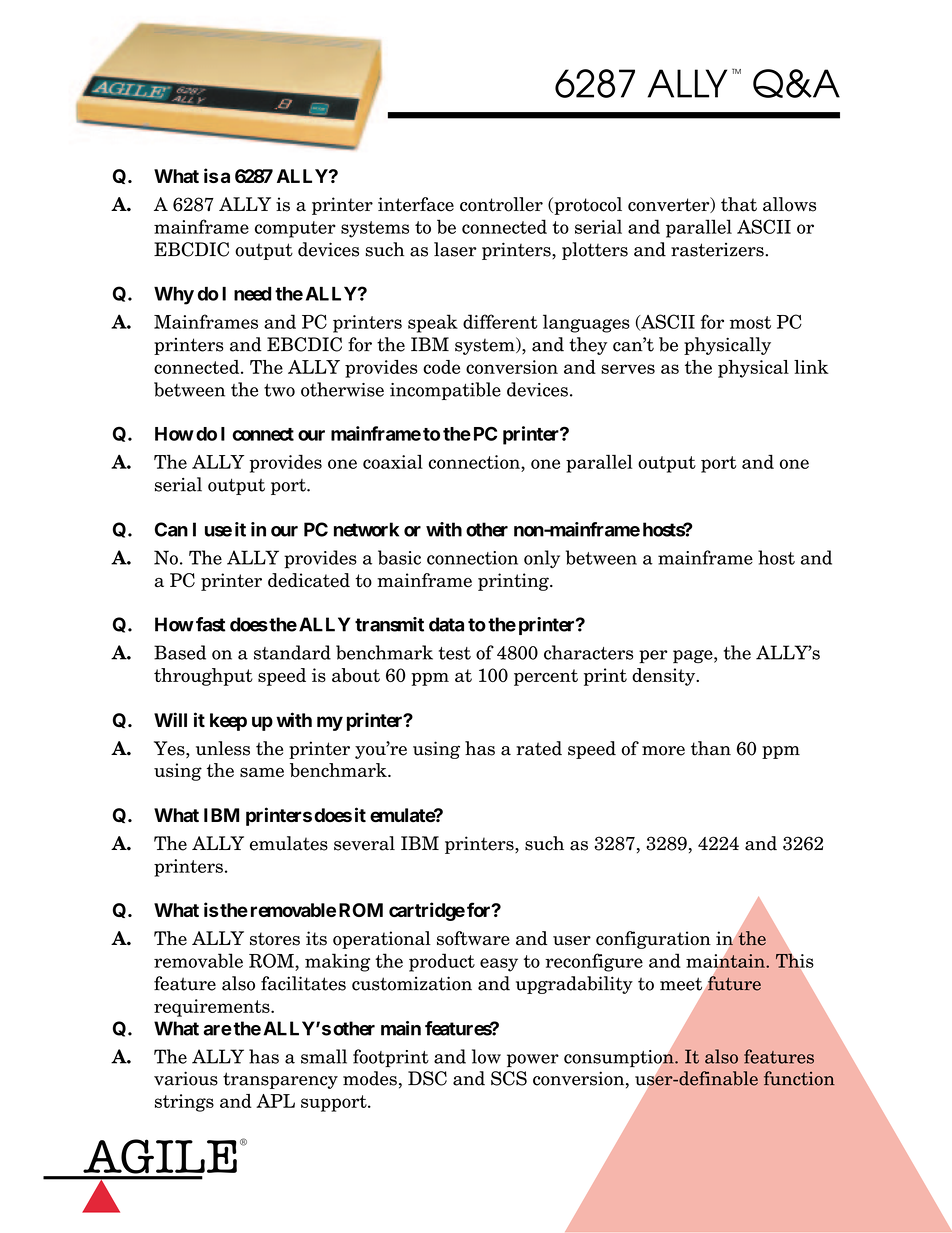 This screenshot has width=952, height=1233. I want to click on density, so click(665, 677).
